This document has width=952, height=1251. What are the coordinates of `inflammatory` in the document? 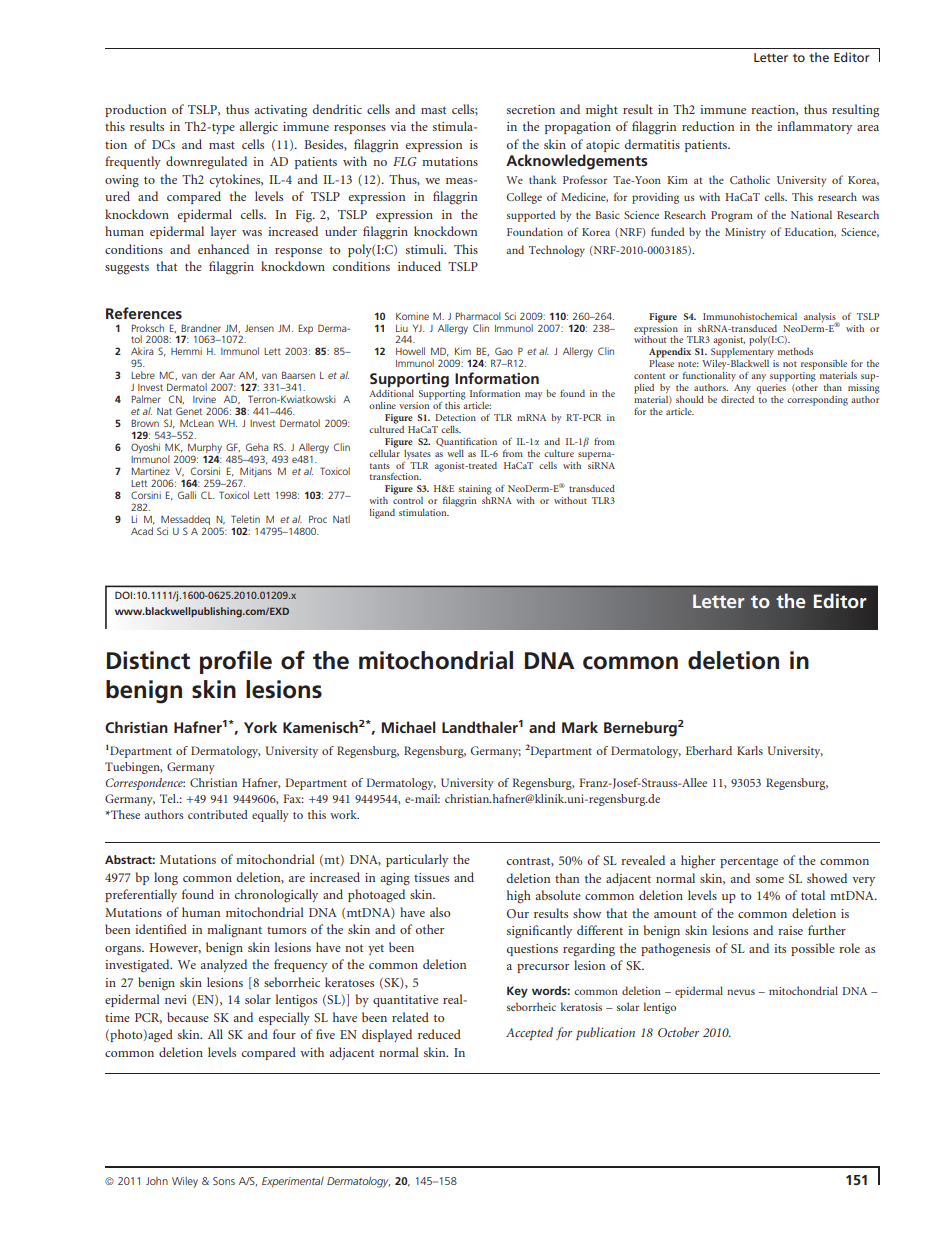 It's located at (814, 127).
